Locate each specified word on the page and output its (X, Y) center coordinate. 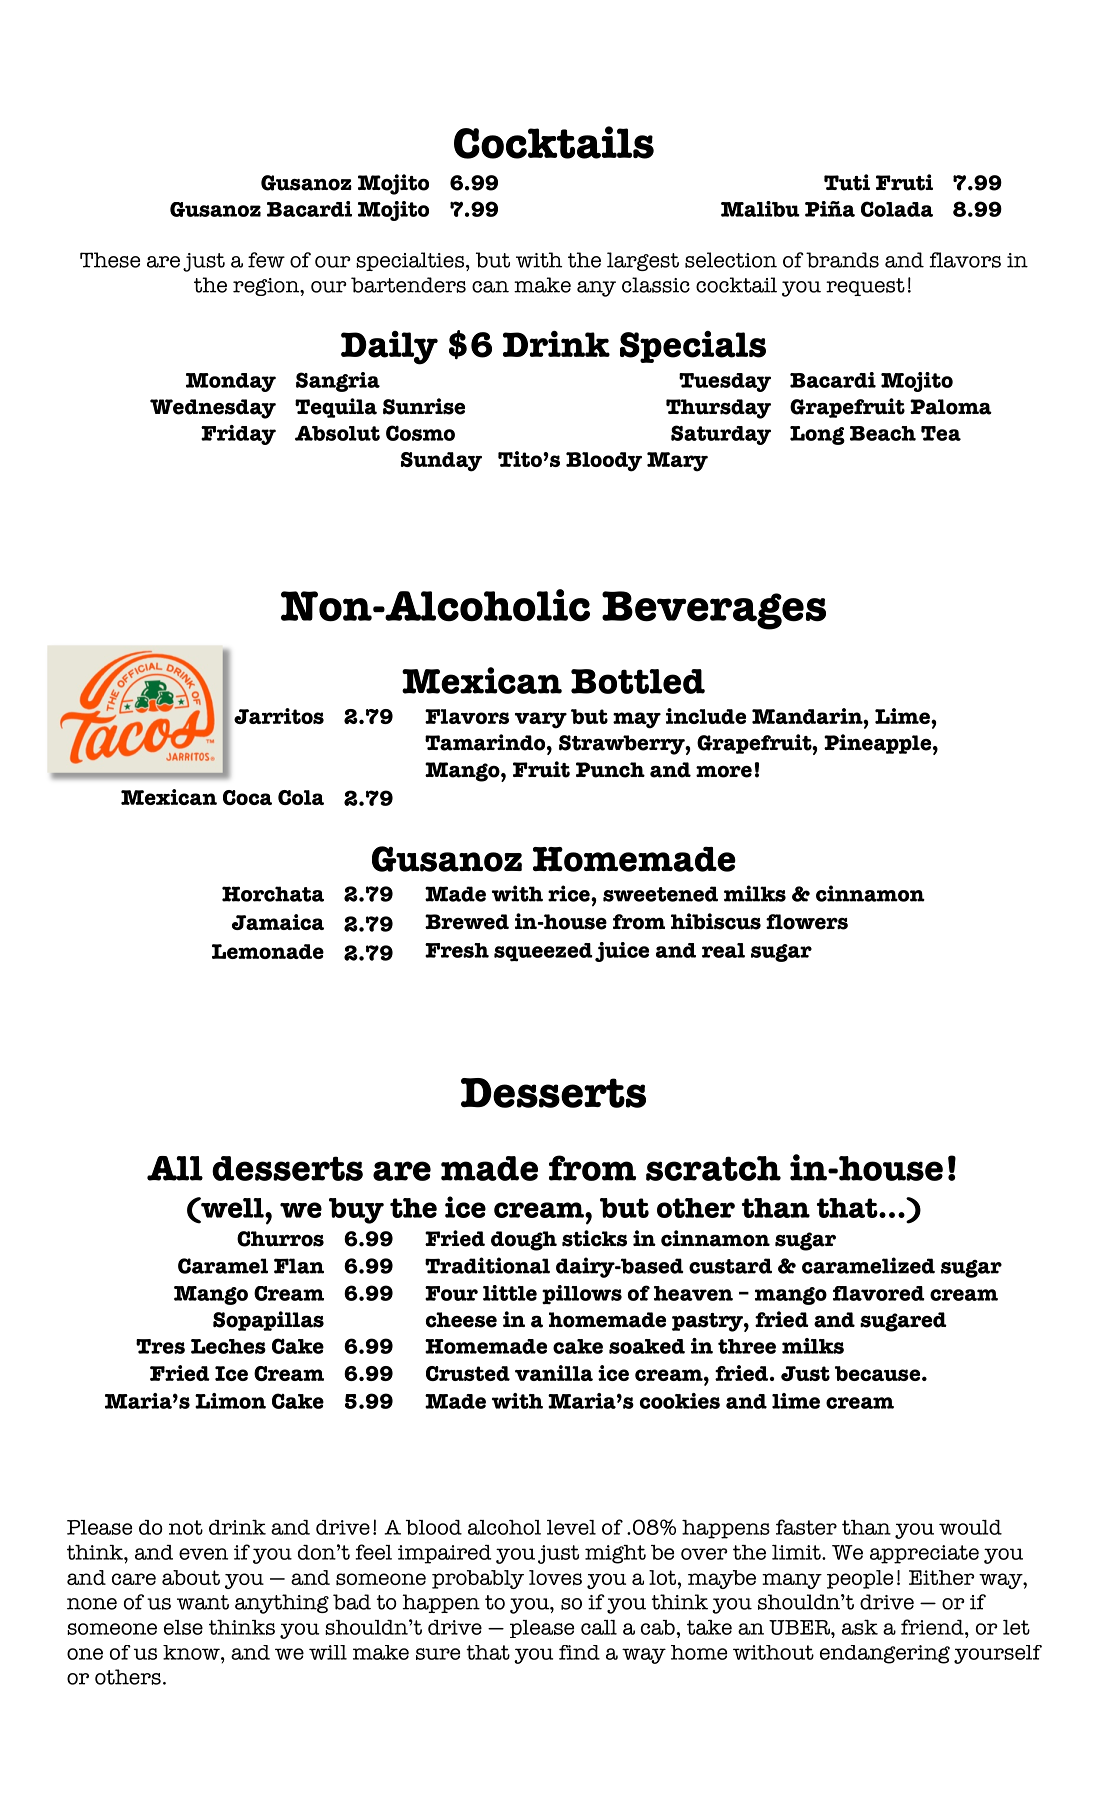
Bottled (638, 681)
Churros (280, 1239)
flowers (807, 922)
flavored (879, 1293)
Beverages (714, 610)
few (266, 260)
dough (524, 1241)
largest (643, 261)
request (865, 287)
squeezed (543, 952)
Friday (238, 435)
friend (933, 1627)
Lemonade (268, 951)
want (203, 1602)
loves (555, 1577)
